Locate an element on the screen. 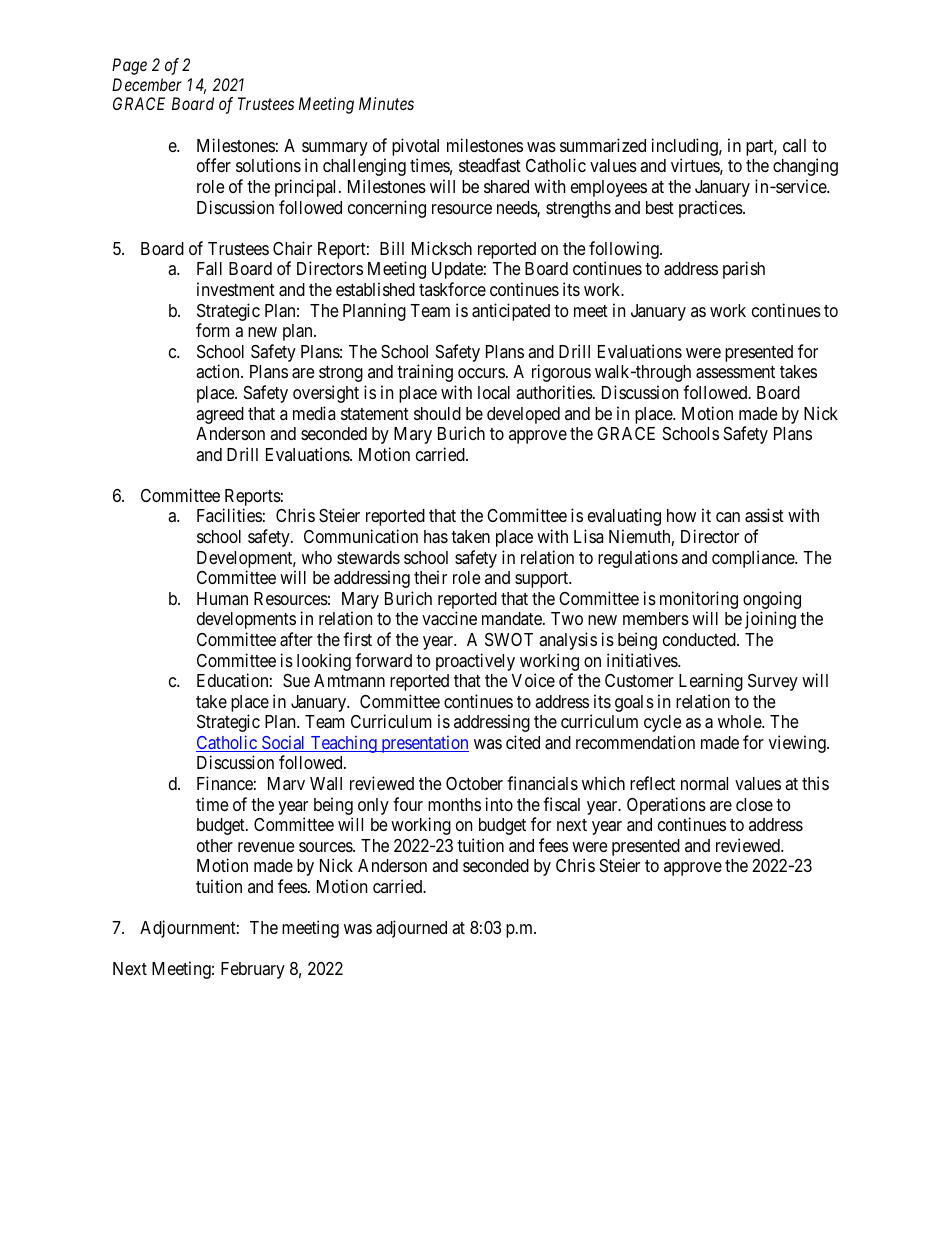 This screenshot has height=1233, width=952. can is located at coordinates (728, 517).
